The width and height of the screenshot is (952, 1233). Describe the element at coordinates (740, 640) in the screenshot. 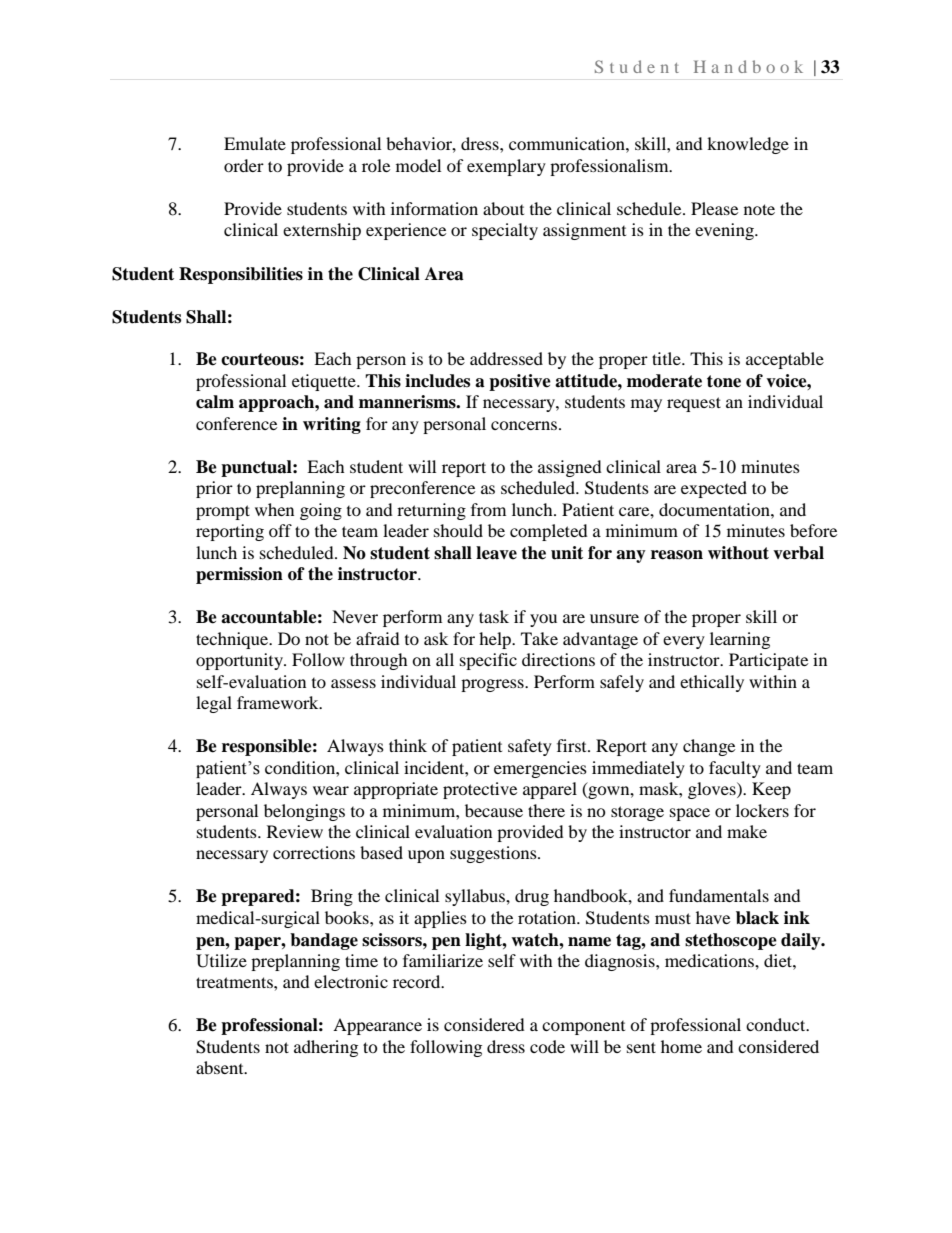

I see `learning` at that location.
